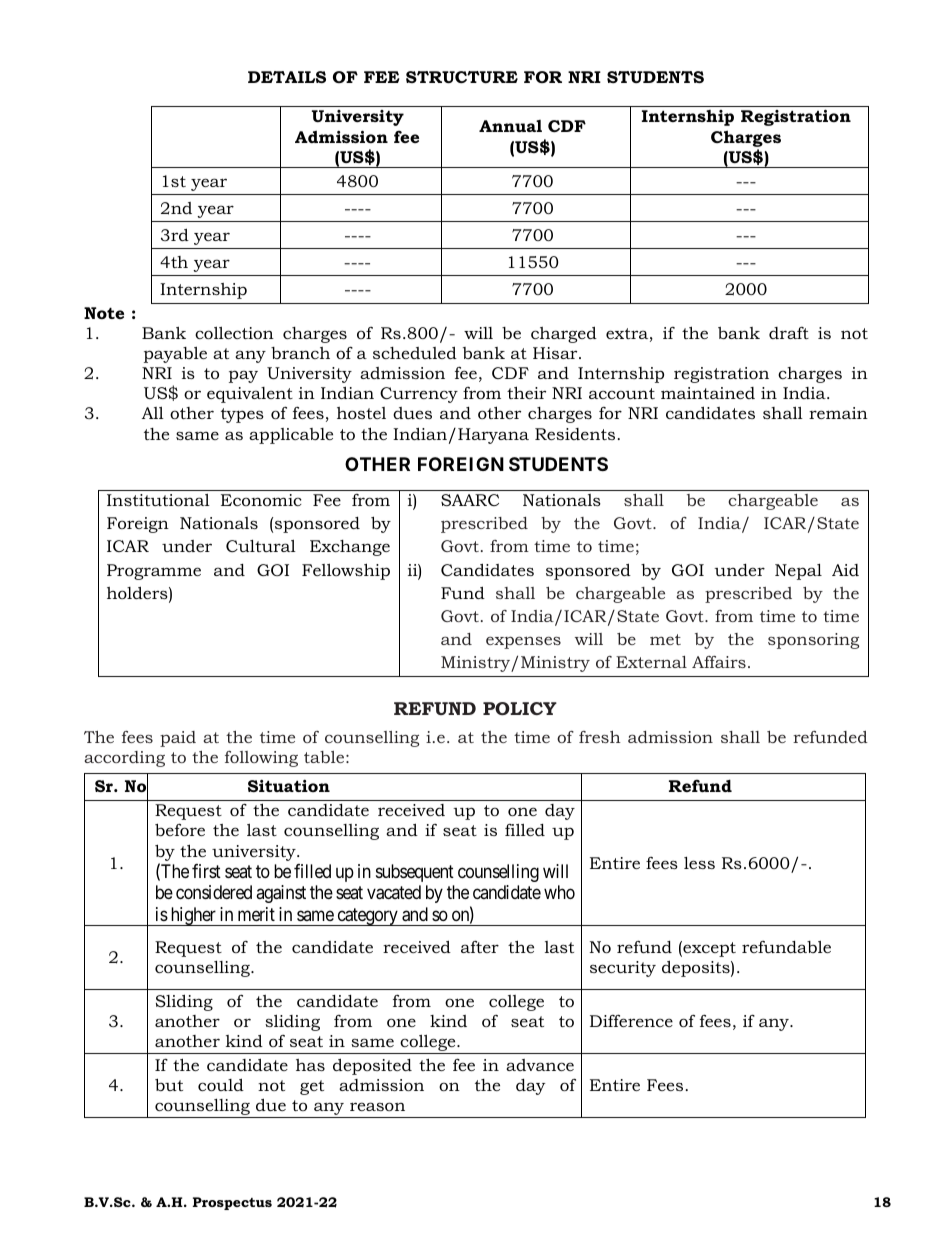 The height and width of the screenshot is (1233, 952). Describe the element at coordinates (719, 662) in the screenshot. I see `Affairs` at that location.
